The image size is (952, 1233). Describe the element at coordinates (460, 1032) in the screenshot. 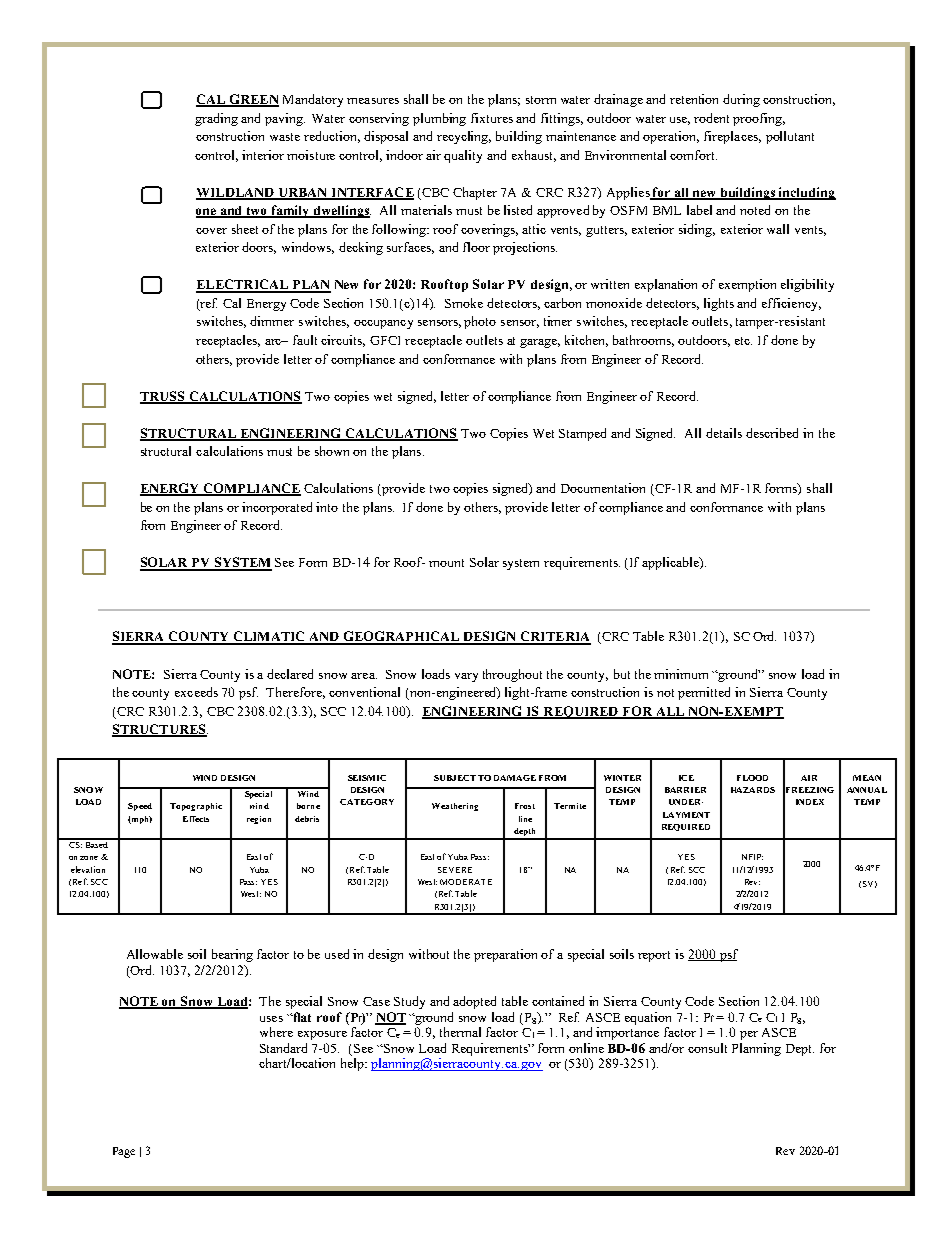

I see `thermal` at that location.
